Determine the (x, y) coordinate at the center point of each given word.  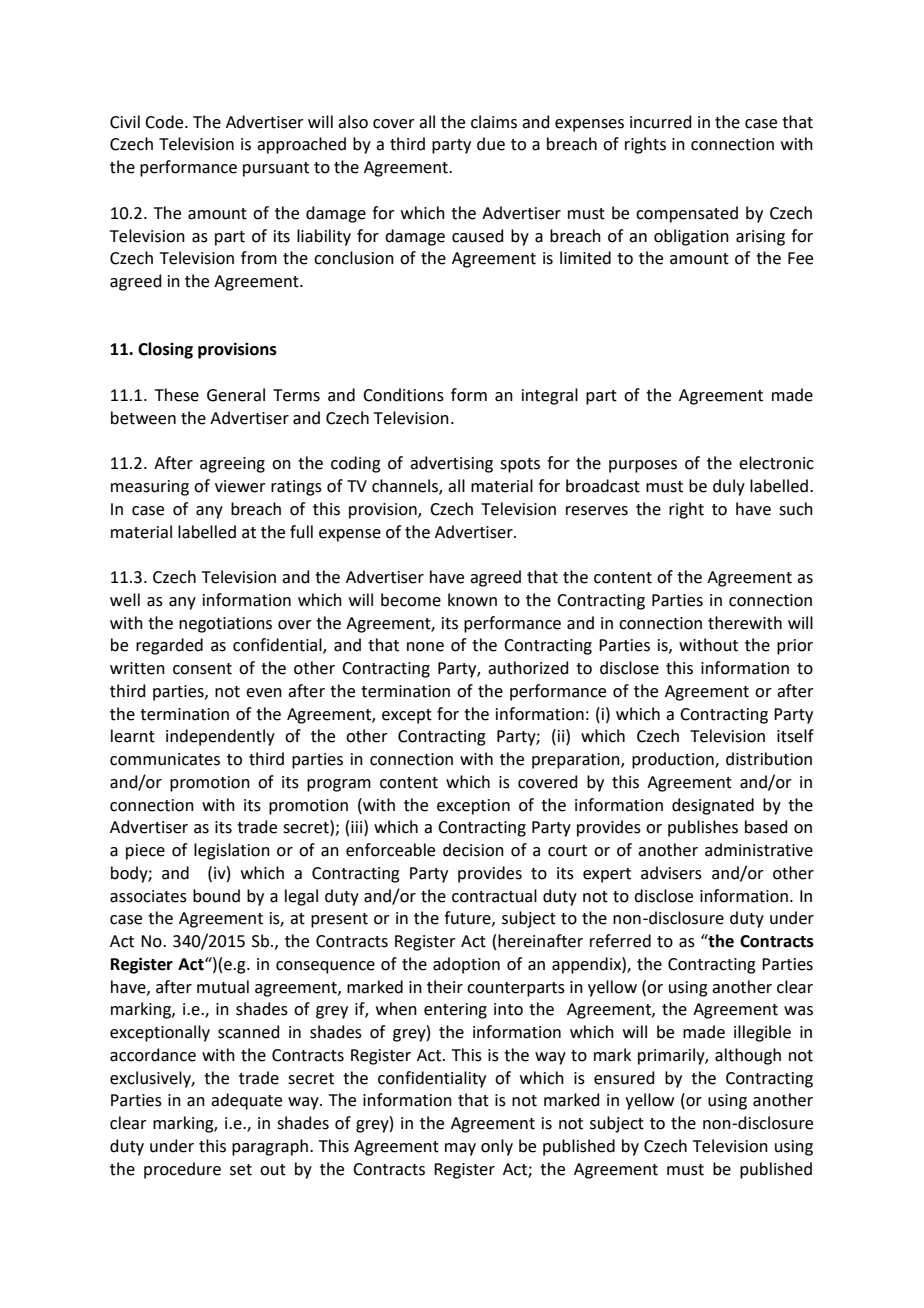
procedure (182, 1170)
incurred (661, 122)
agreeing (232, 465)
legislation (232, 851)
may (460, 1149)
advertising (451, 464)
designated (713, 806)
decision (473, 850)
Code (165, 122)
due (491, 144)
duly (729, 487)
